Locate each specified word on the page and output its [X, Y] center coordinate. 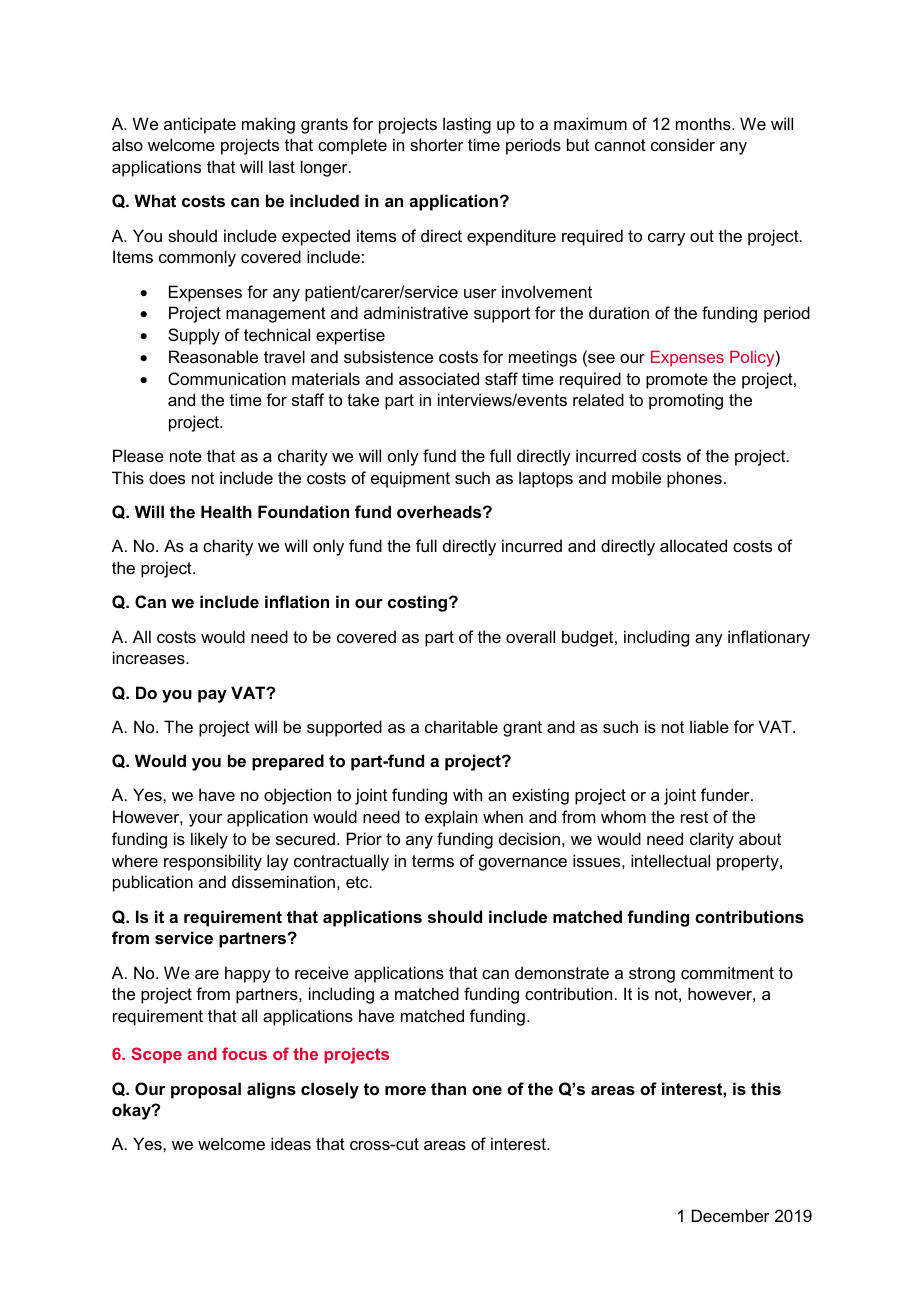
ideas [291, 1143]
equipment [410, 479]
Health [226, 511]
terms [433, 861]
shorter [437, 144]
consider [683, 144]
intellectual [670, 860]
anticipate [200, 125]
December [731, 1215]
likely [209, 840]
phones [694, 479]
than [448, 1088]
